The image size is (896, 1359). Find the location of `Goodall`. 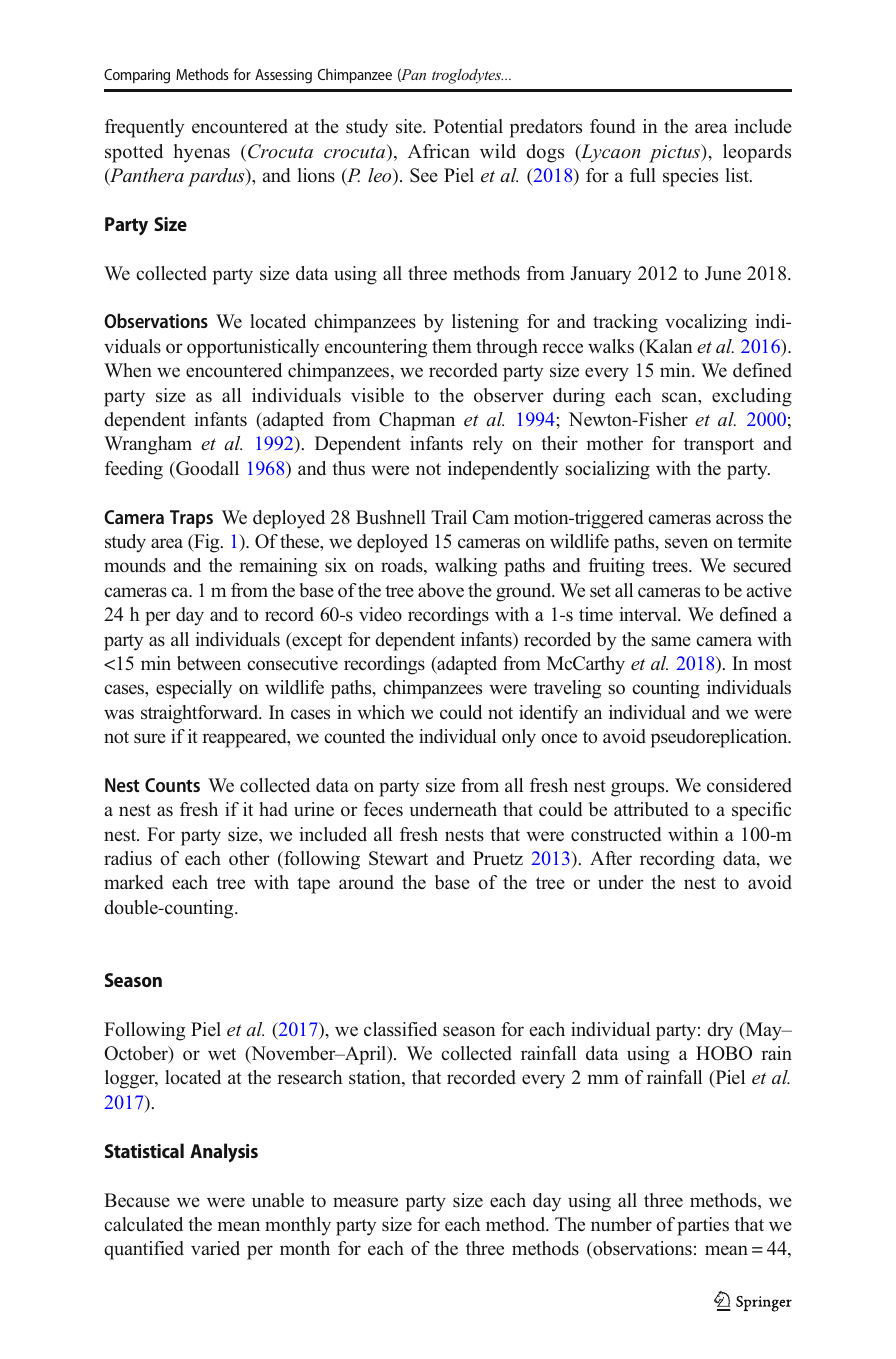

Goodall is located at coordinates (206, 469).
